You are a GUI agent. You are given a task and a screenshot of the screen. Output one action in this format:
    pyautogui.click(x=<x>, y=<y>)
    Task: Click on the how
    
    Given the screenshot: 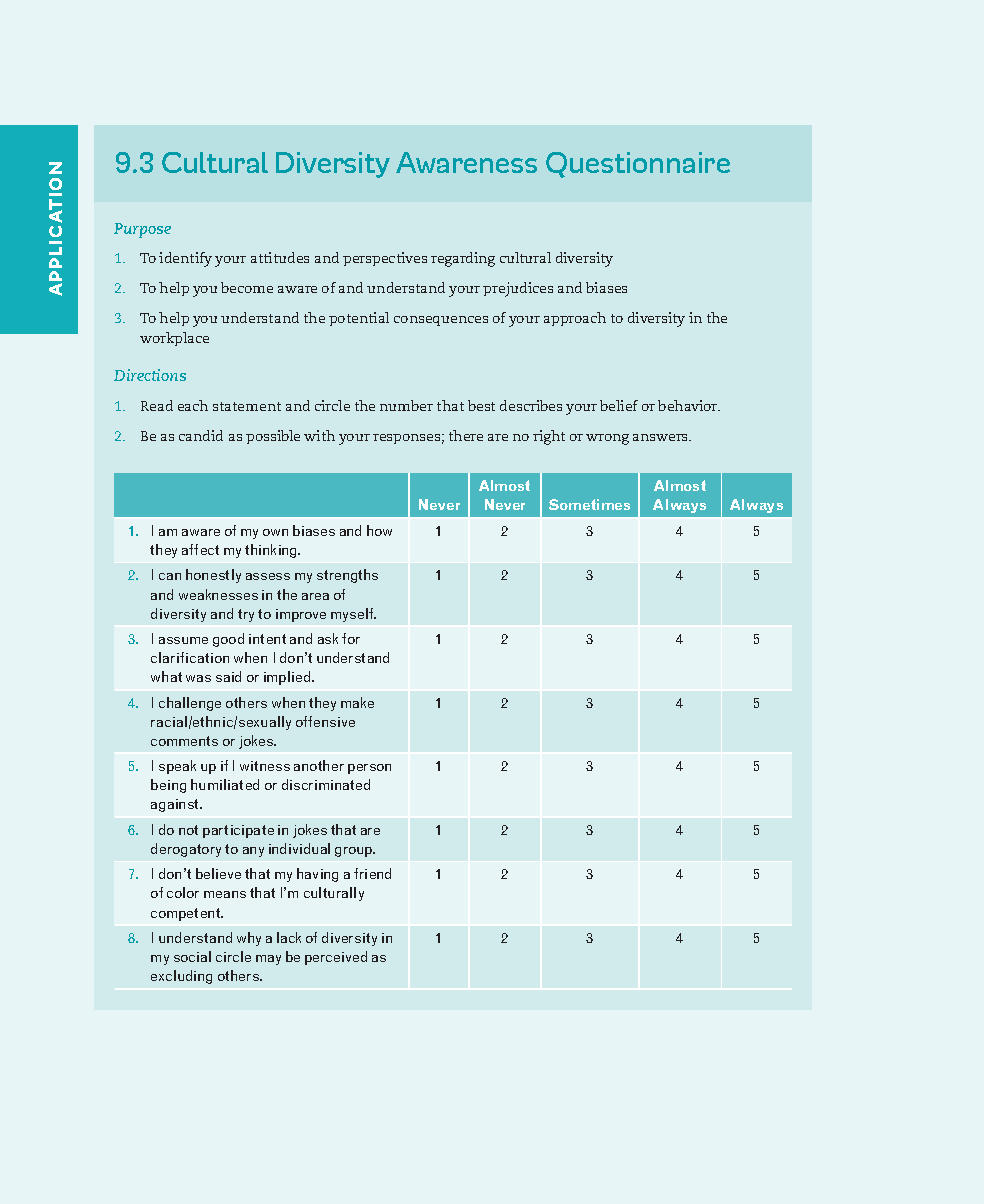 What is the action you would take?
    pyautogui.click(x=379, y=530)
